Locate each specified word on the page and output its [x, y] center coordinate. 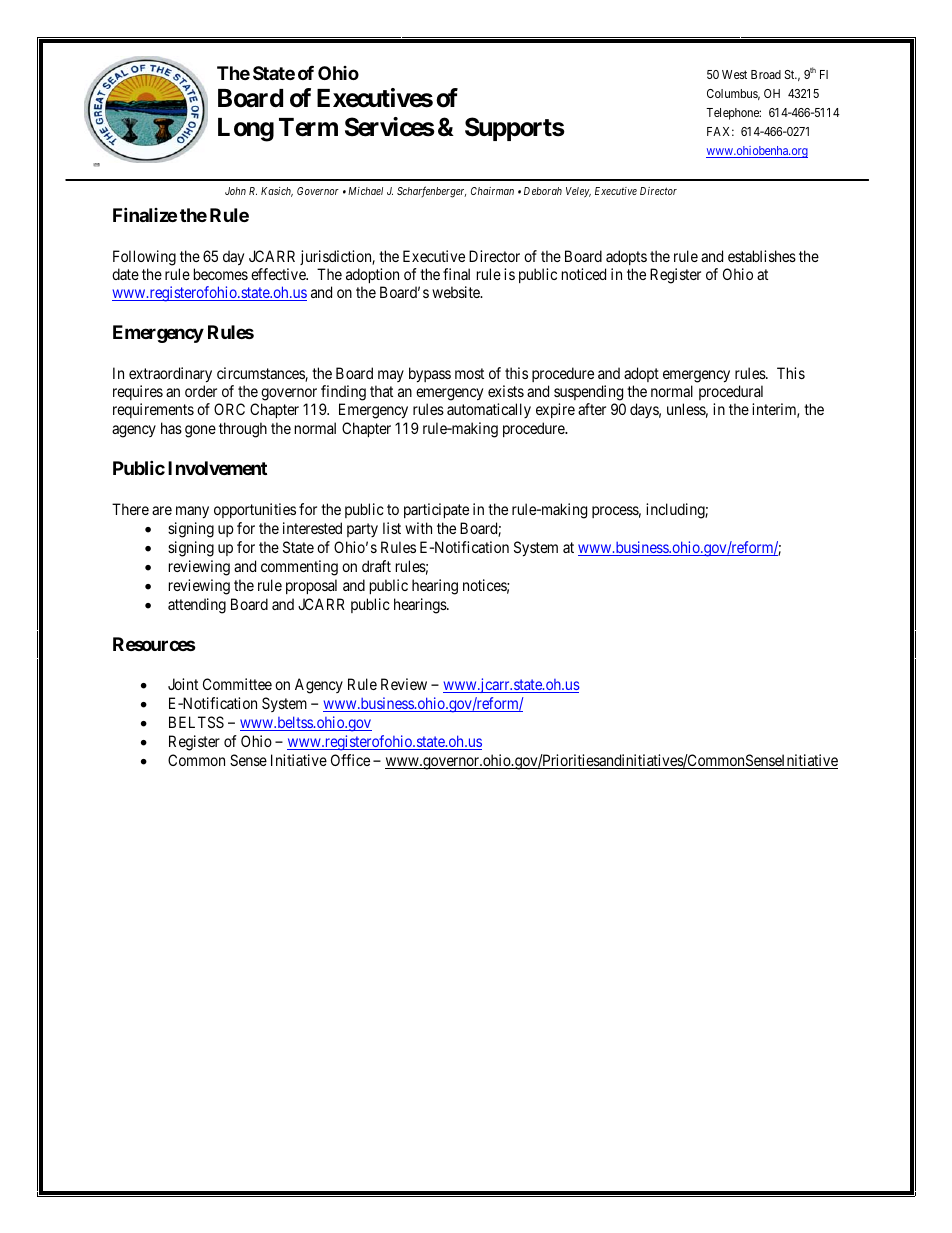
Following [144, 259]
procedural [731, 392]
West [734, 74]
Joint [183, 684]
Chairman [492, 191]
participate [436, 510]
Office [350, 760]
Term [308, 127]
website [457, 292]
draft [376, 566]
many [192, 512]
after [592, 409]
